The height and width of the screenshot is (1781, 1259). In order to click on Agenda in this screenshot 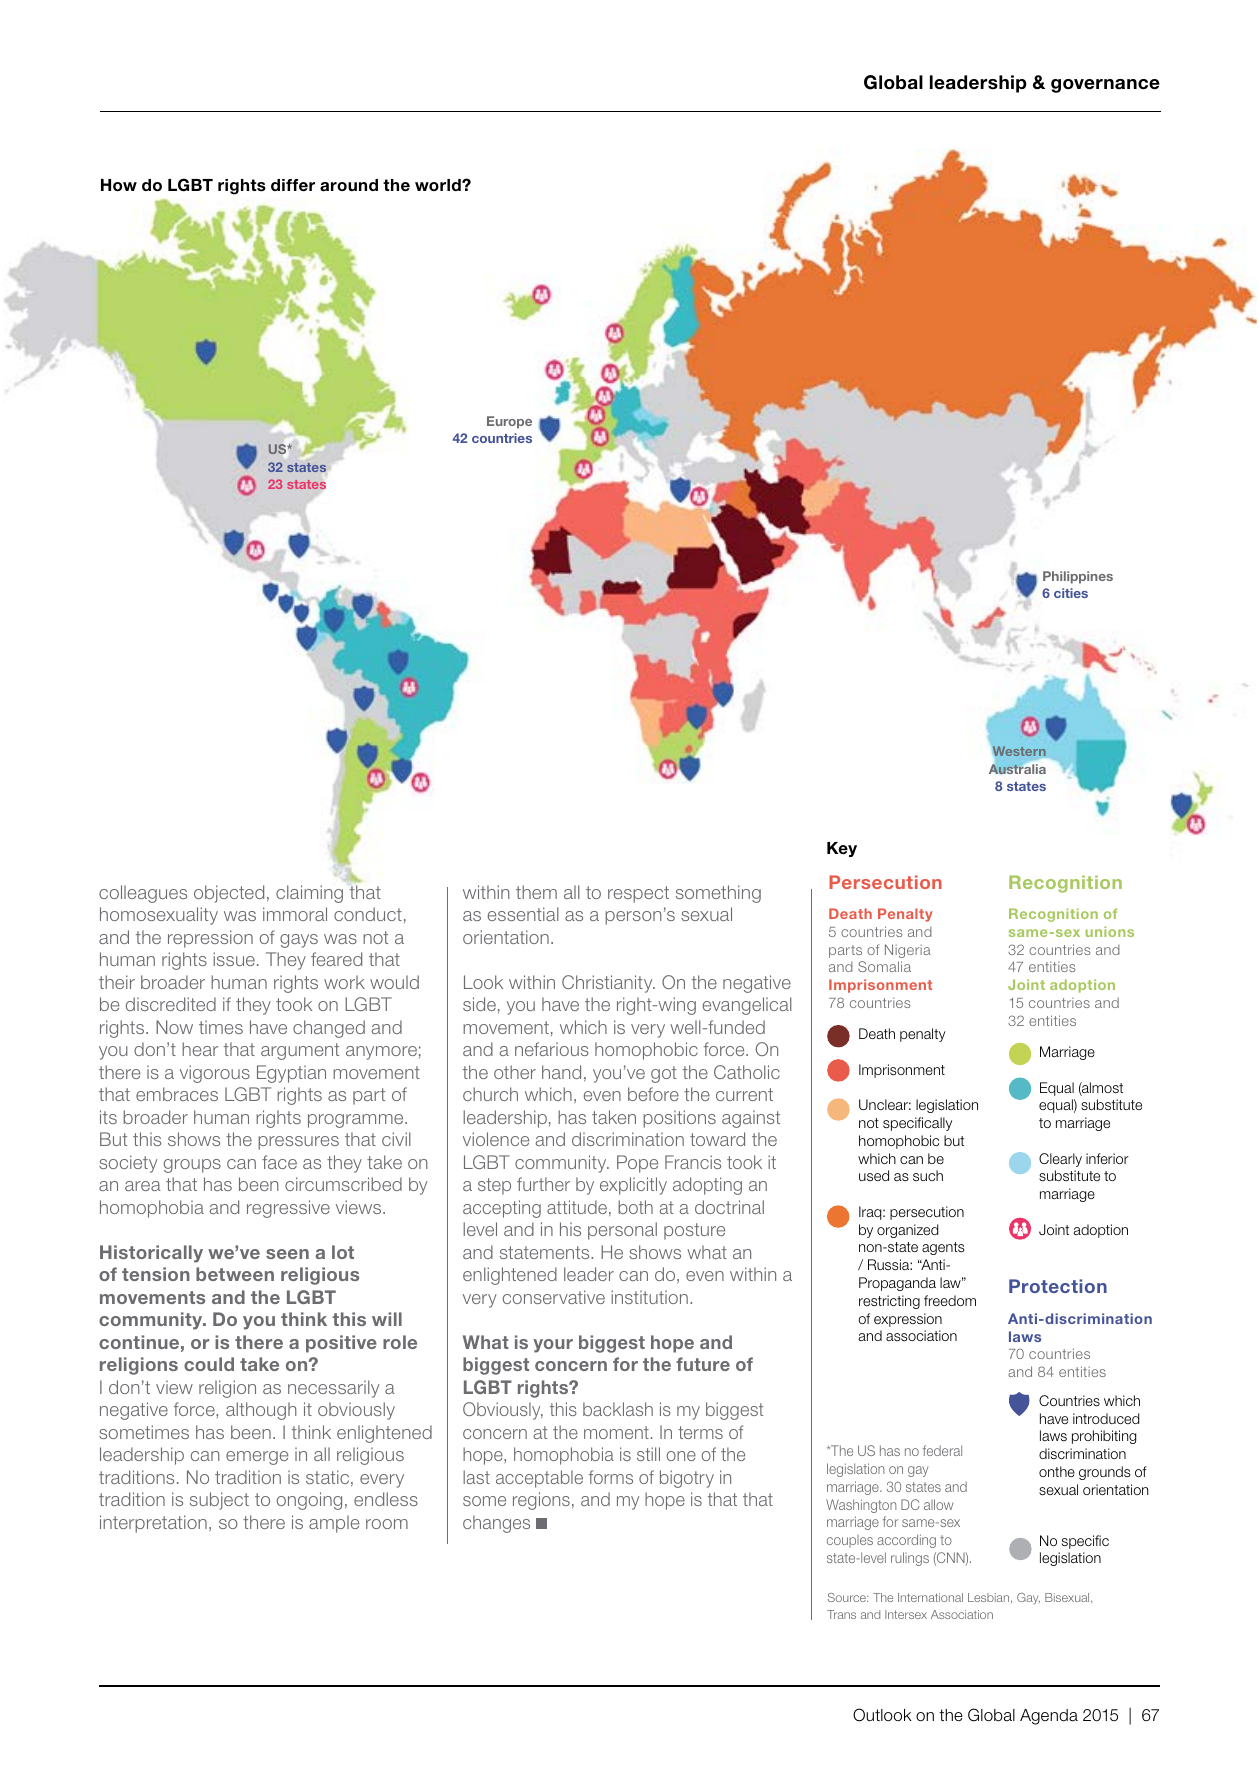, I will do `click(1049, 1717)`.
